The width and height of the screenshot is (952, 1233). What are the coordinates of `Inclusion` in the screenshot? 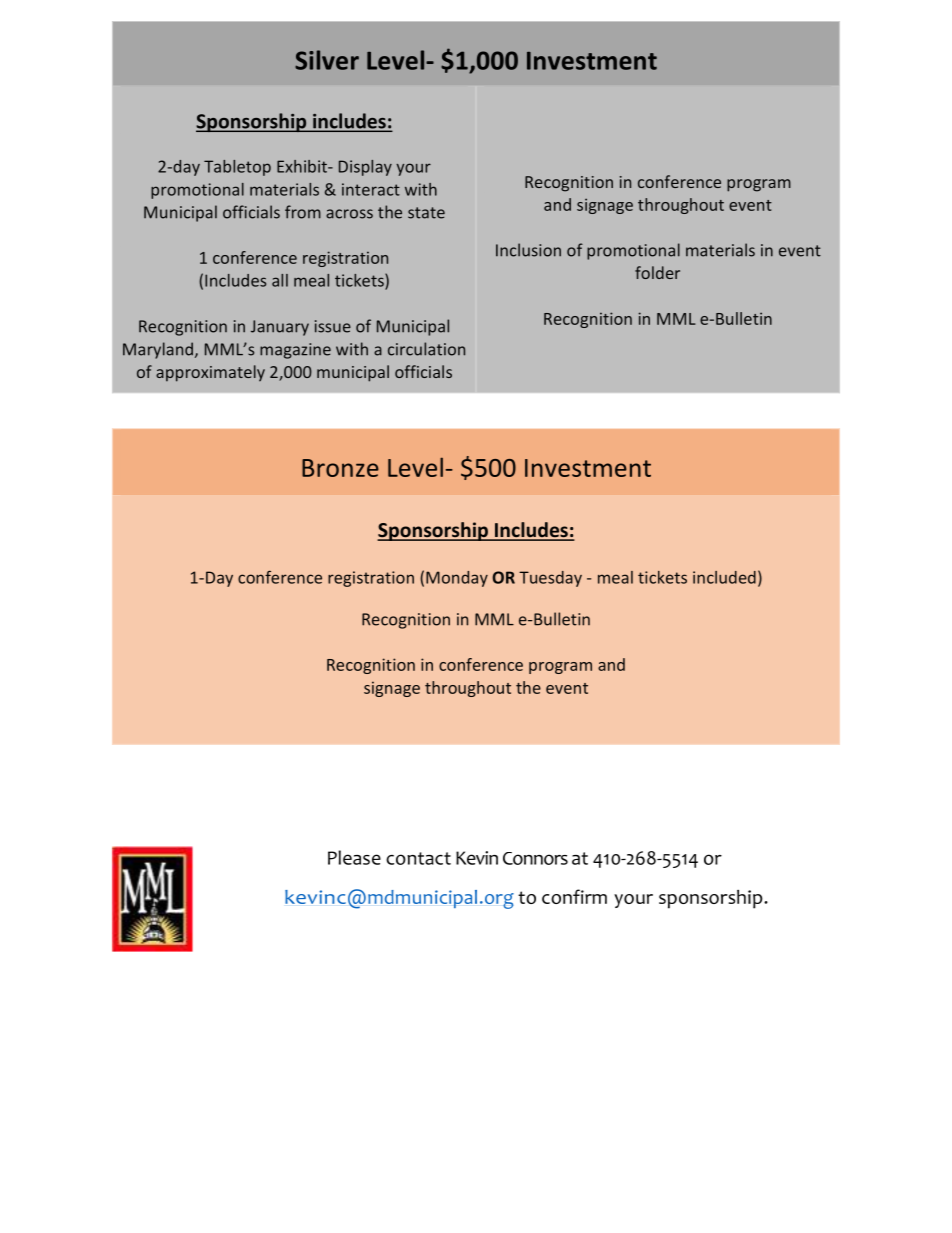 It's located at (528, 250).
